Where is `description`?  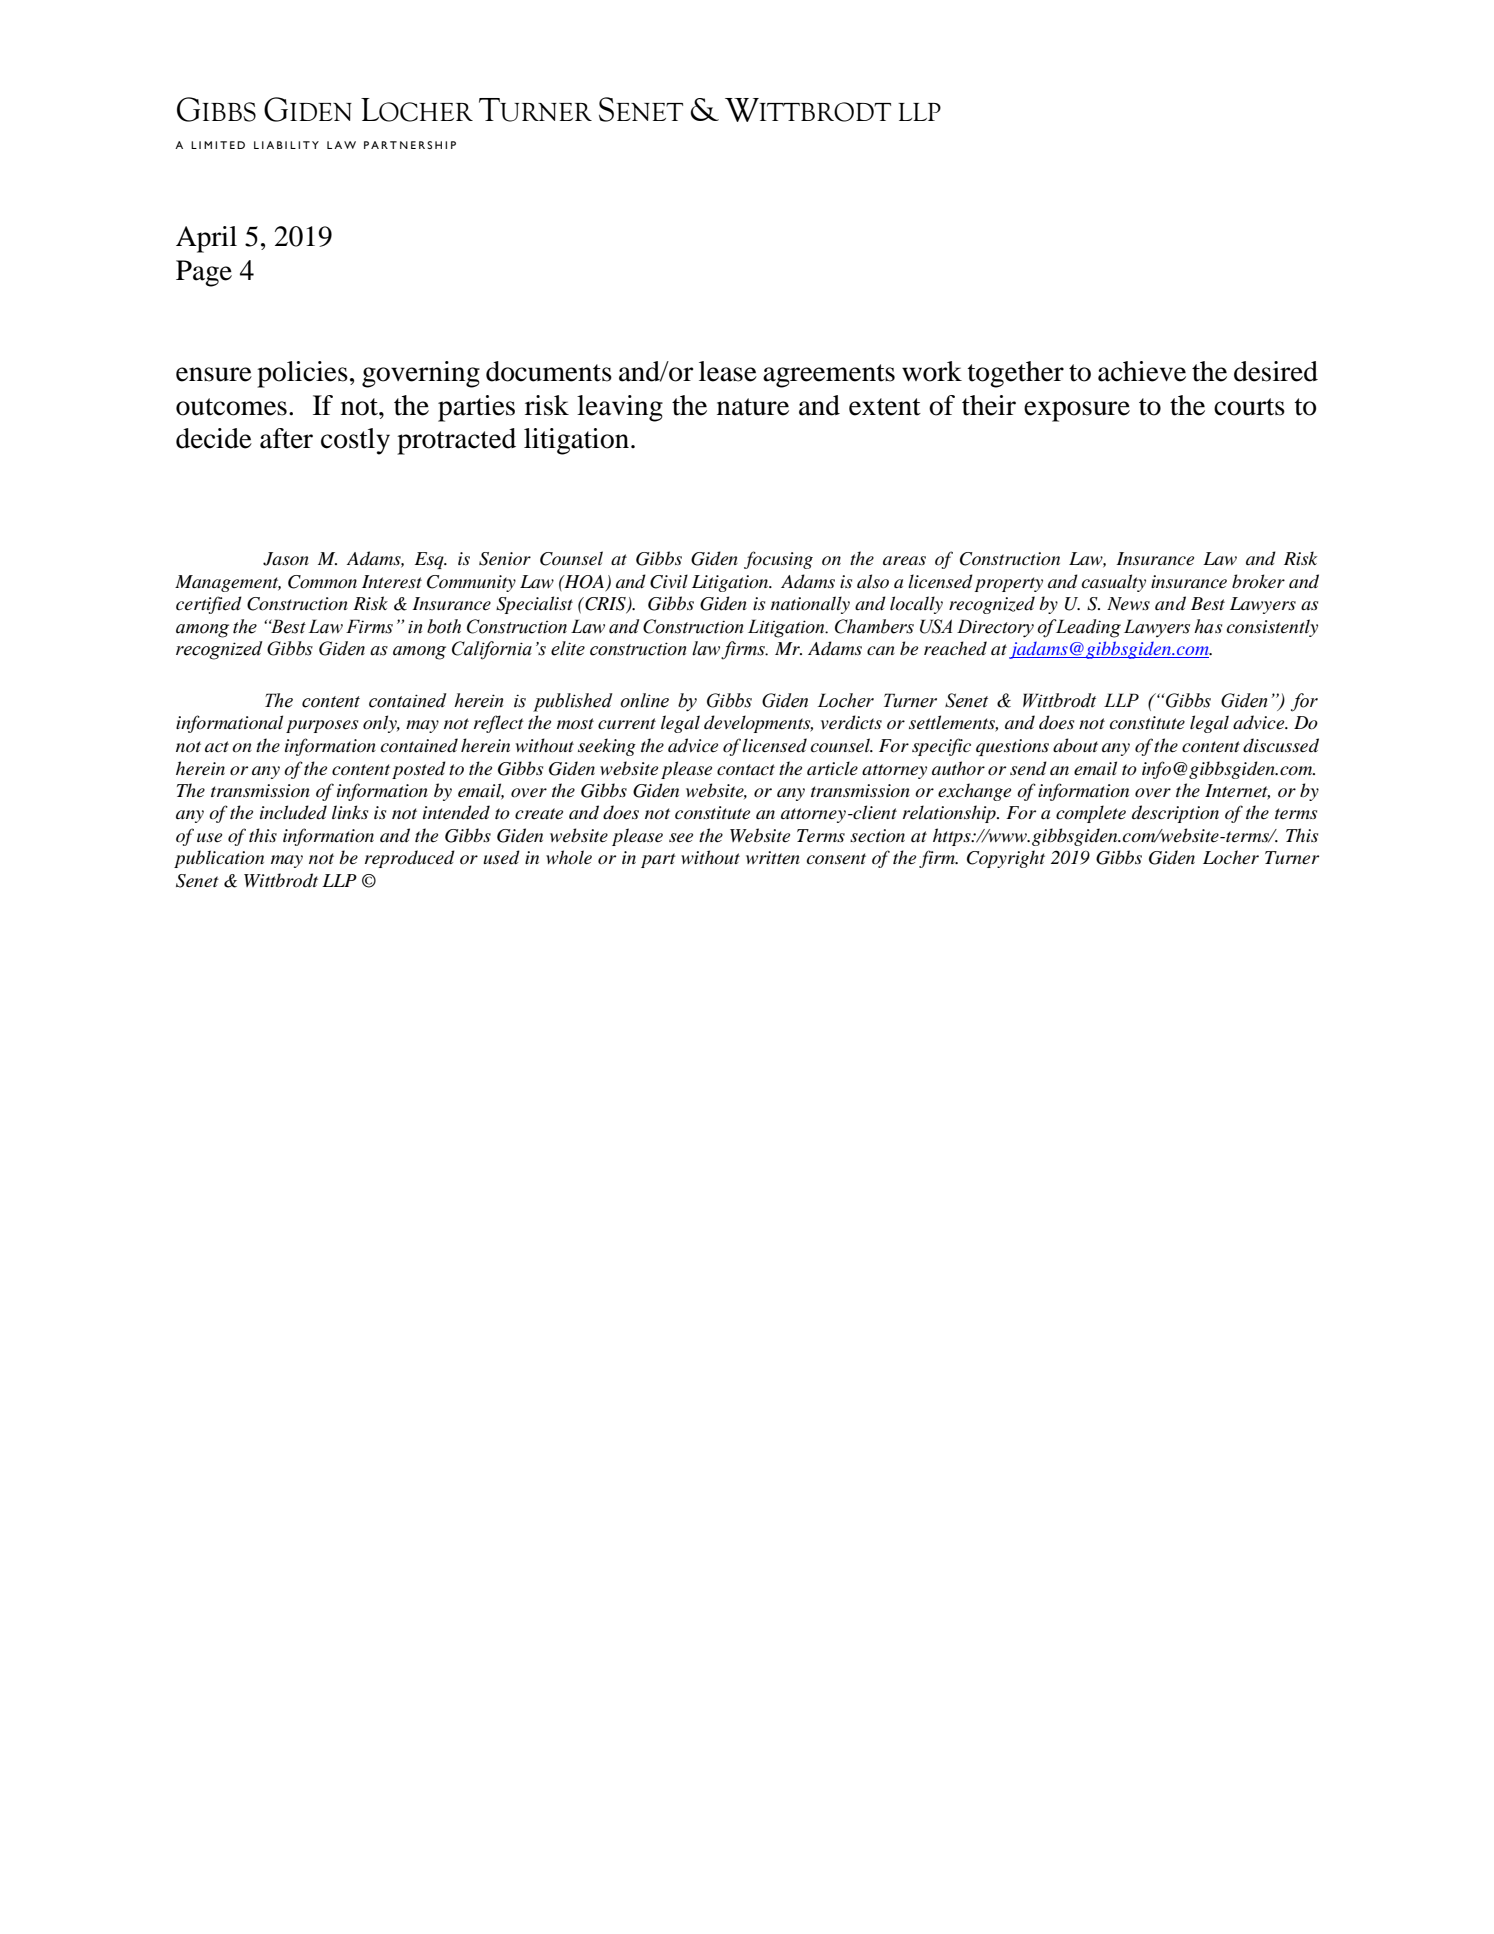 description is located at coordinates (1175, 814).
